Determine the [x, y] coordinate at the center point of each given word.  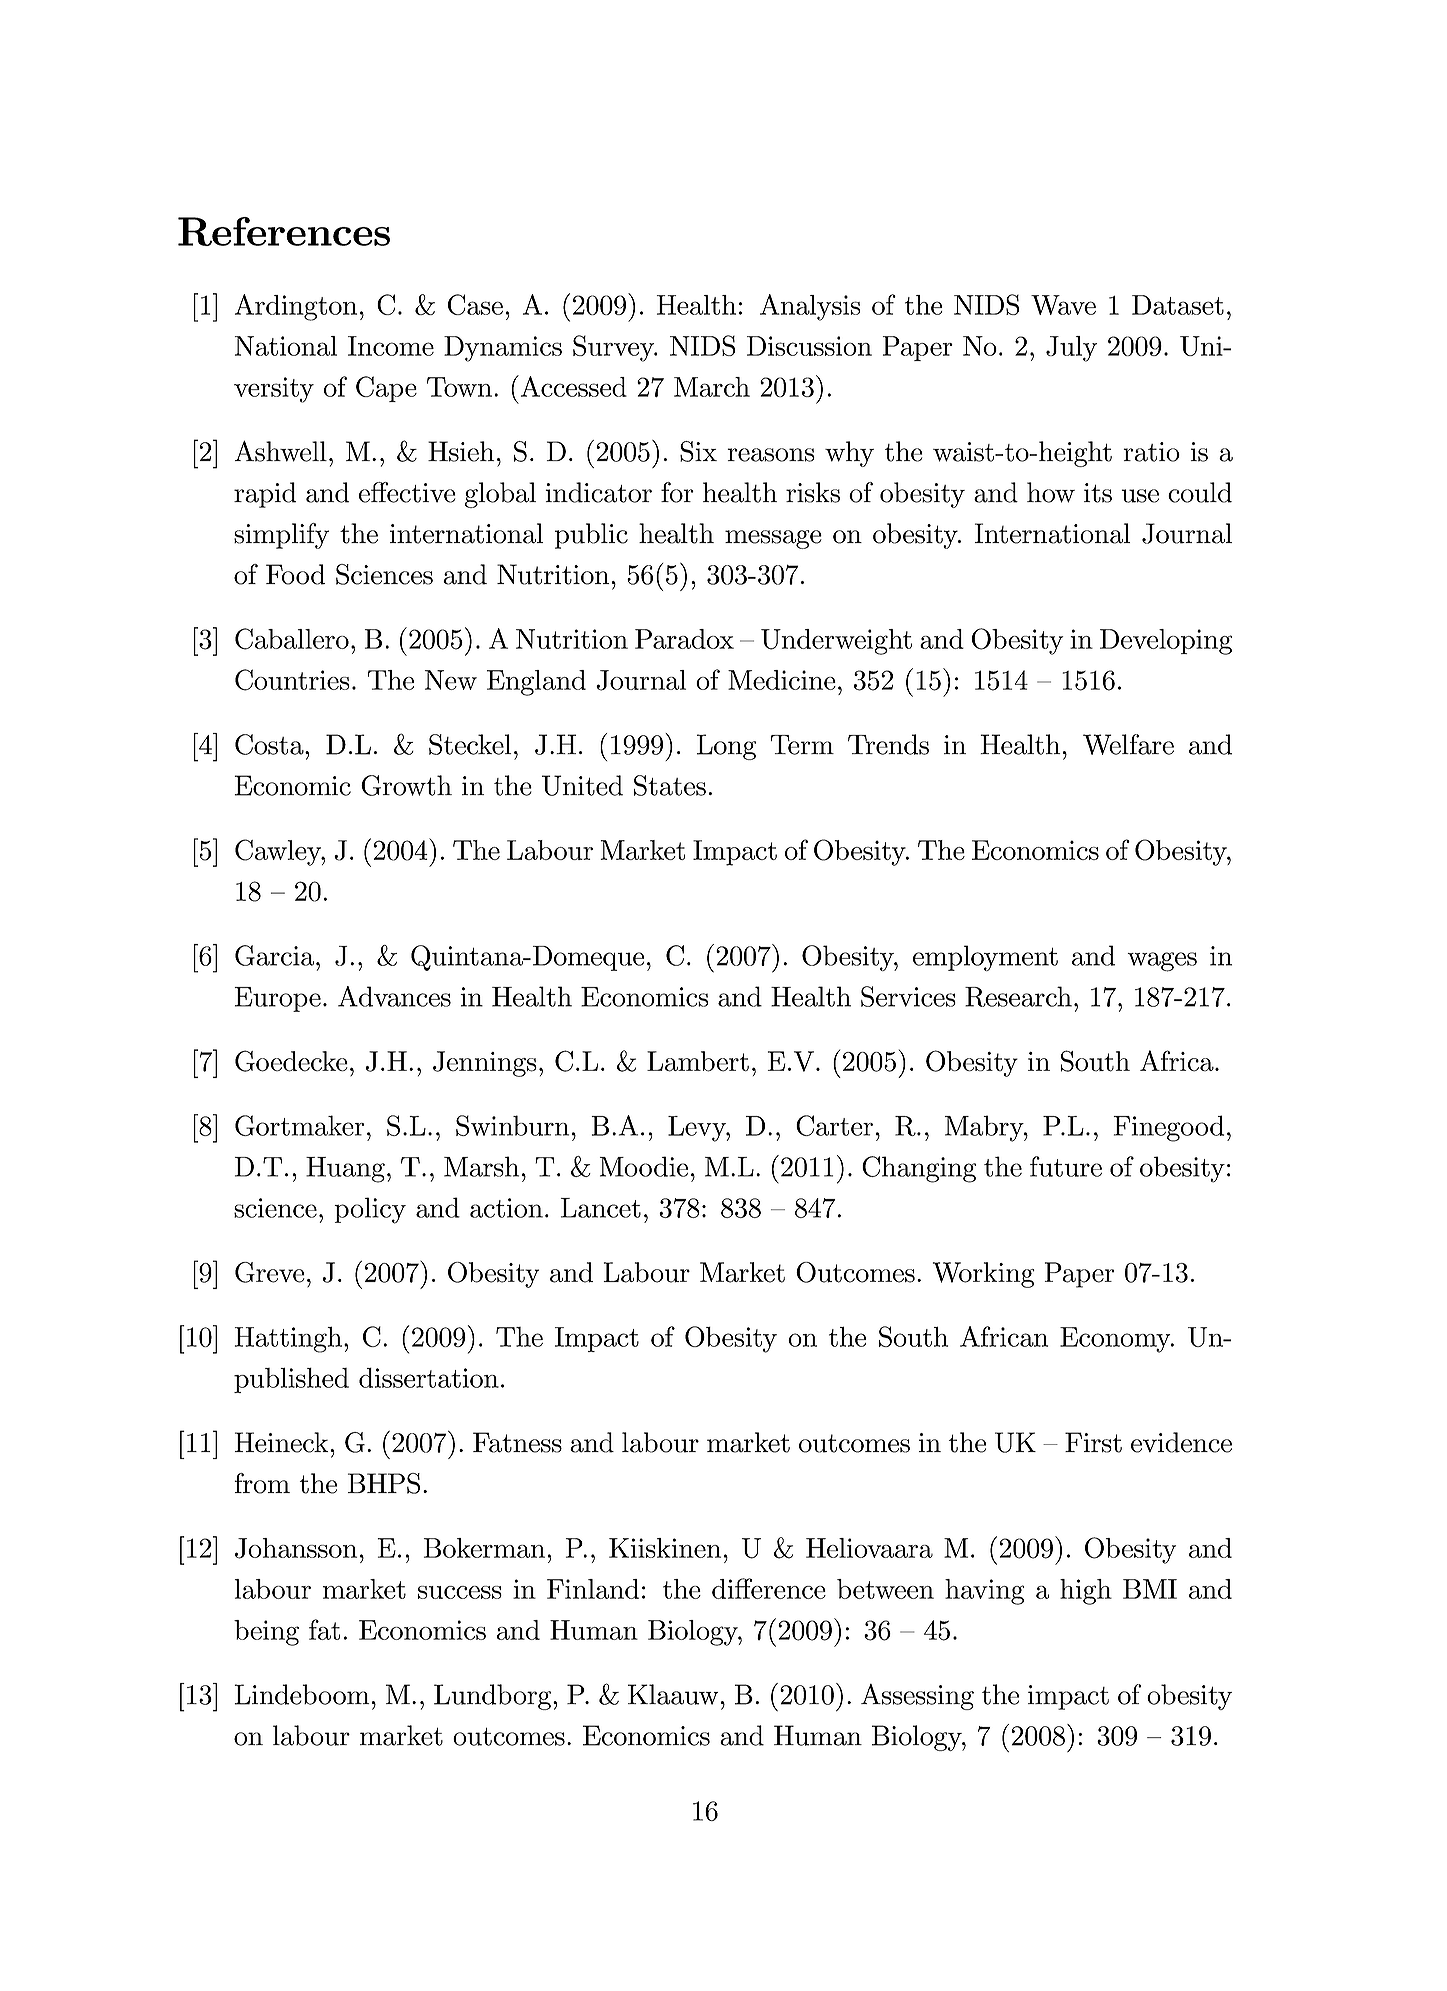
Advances [394, 996]
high [1086, 1592]
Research [1018, 996]
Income [391, 346]
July [1071, 349]
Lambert [698, 1061]
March [712, 387]
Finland [593, 1589]
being [266, 1633]
